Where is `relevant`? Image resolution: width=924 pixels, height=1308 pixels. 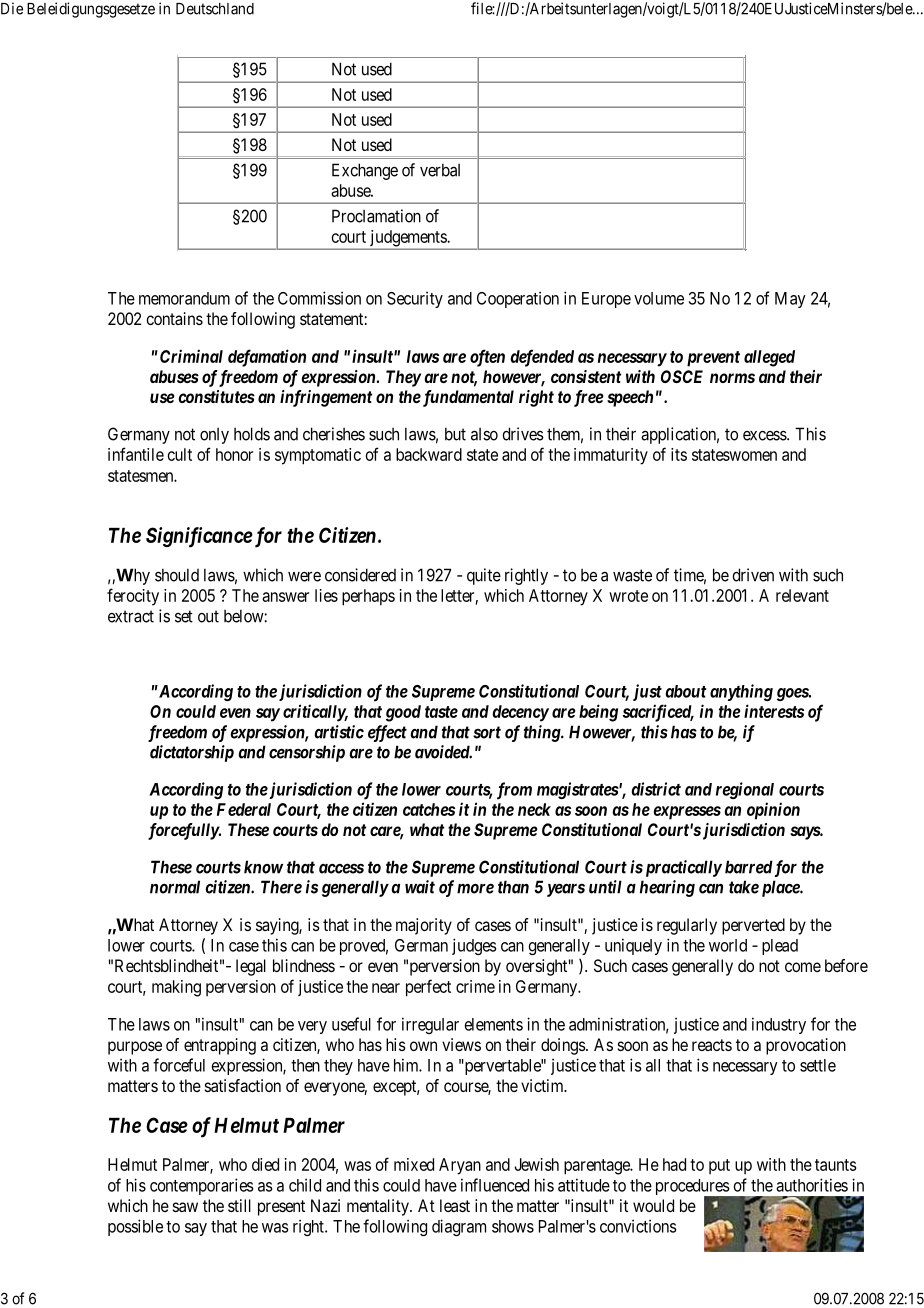 relevant is located at coordinates (802, 595).
